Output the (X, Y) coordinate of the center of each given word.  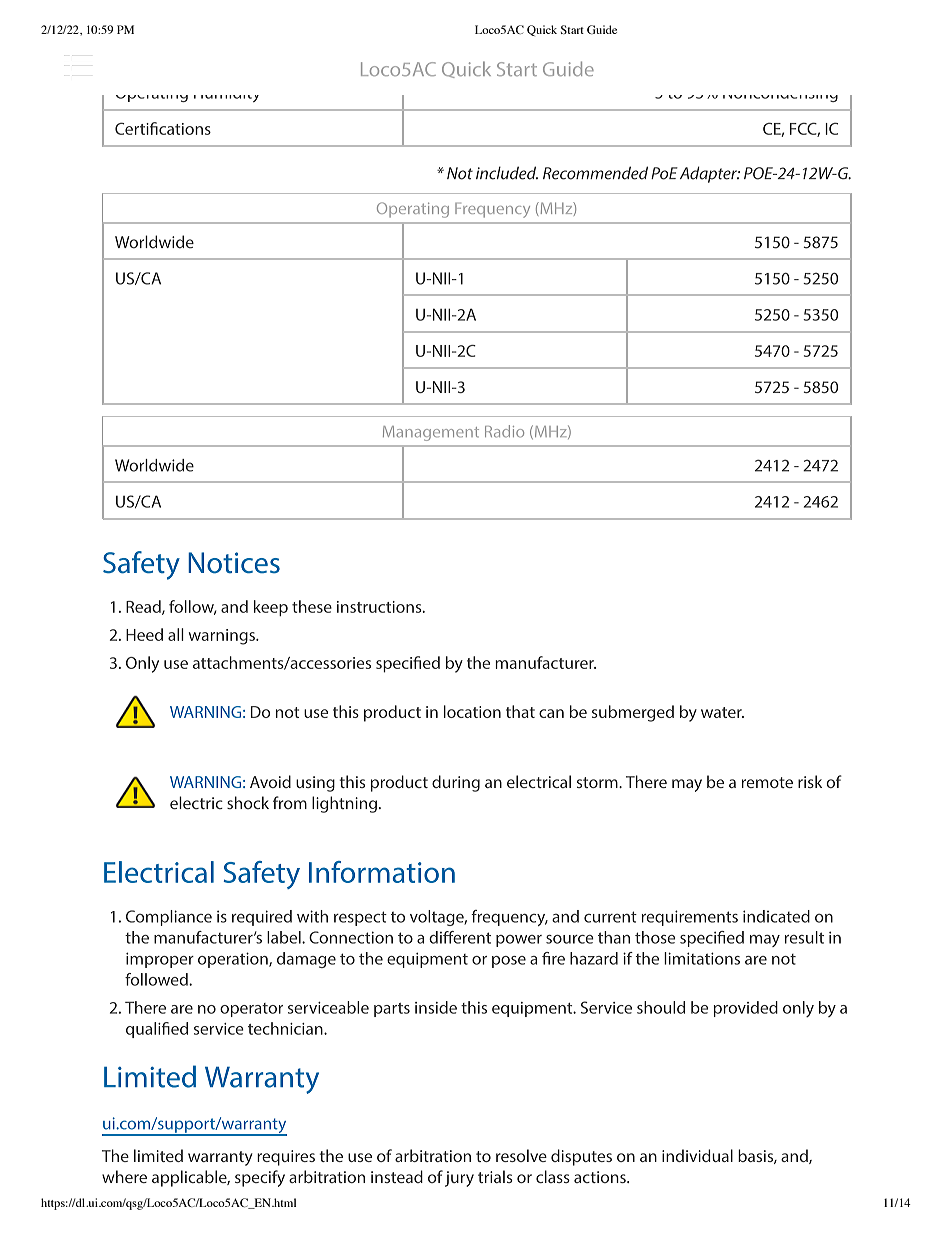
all (176, 634)
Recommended (595, 173)
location (472, 711)
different (460, 937)
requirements (689, 918)
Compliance (169, 918)
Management (431, 433)
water (722, 712)
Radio (504, 431)
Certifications (163, 128)
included (507, 173)
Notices (234, 563)
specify (260, 1178)
